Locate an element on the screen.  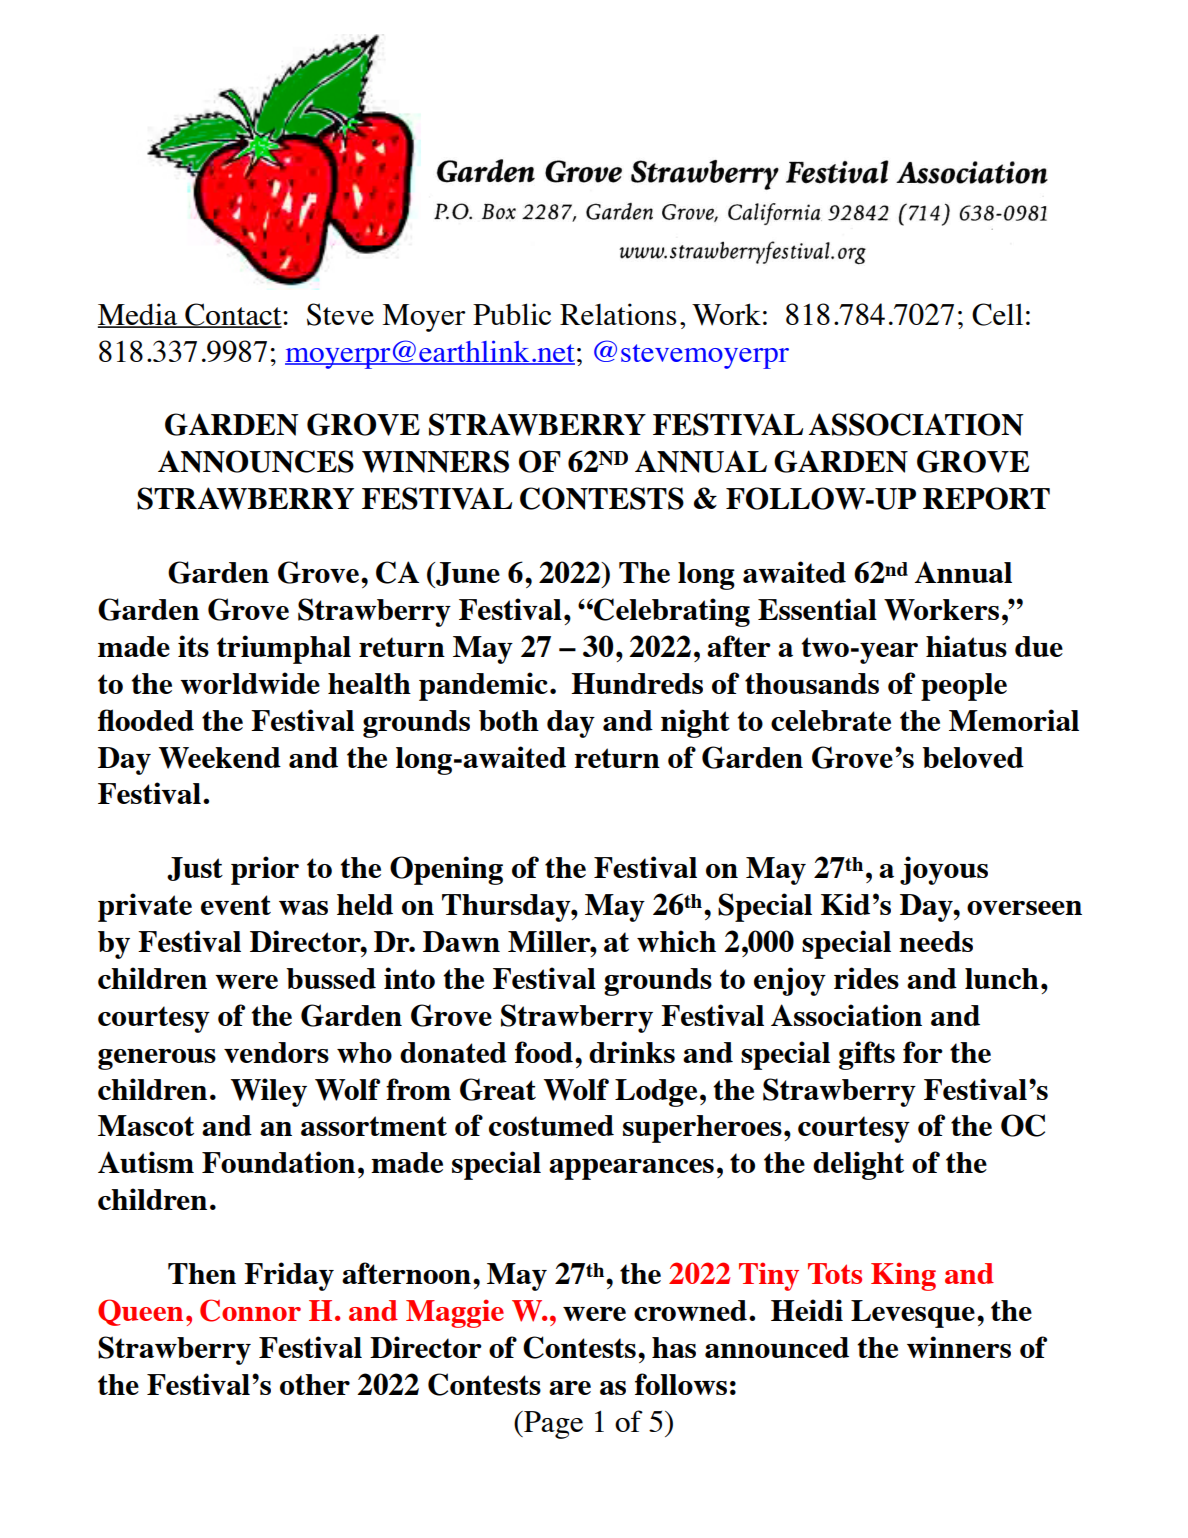
other is located at coordinates (315, 1384).
